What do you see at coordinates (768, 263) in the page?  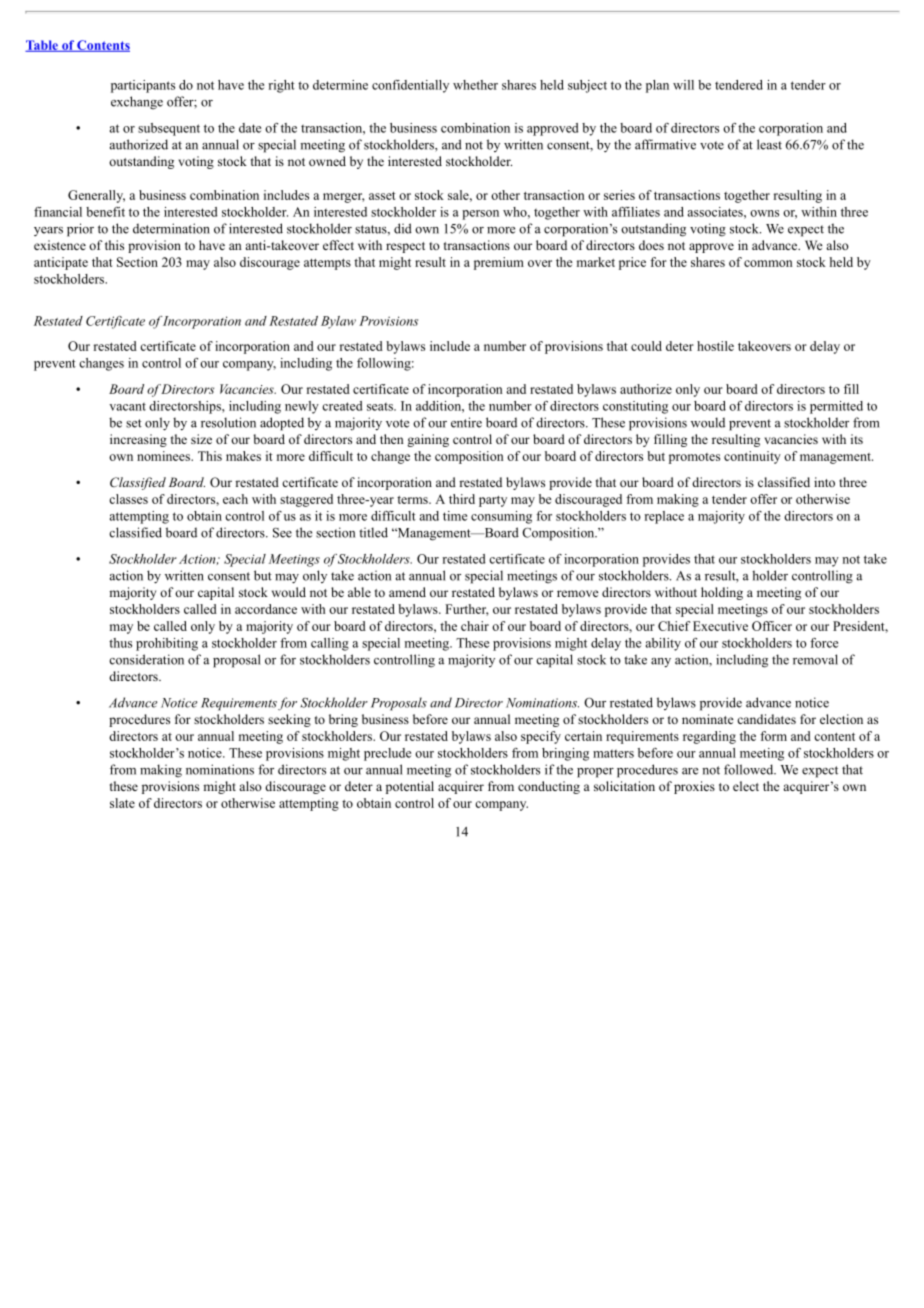 I see `common` at bounding box center [768, 263].
